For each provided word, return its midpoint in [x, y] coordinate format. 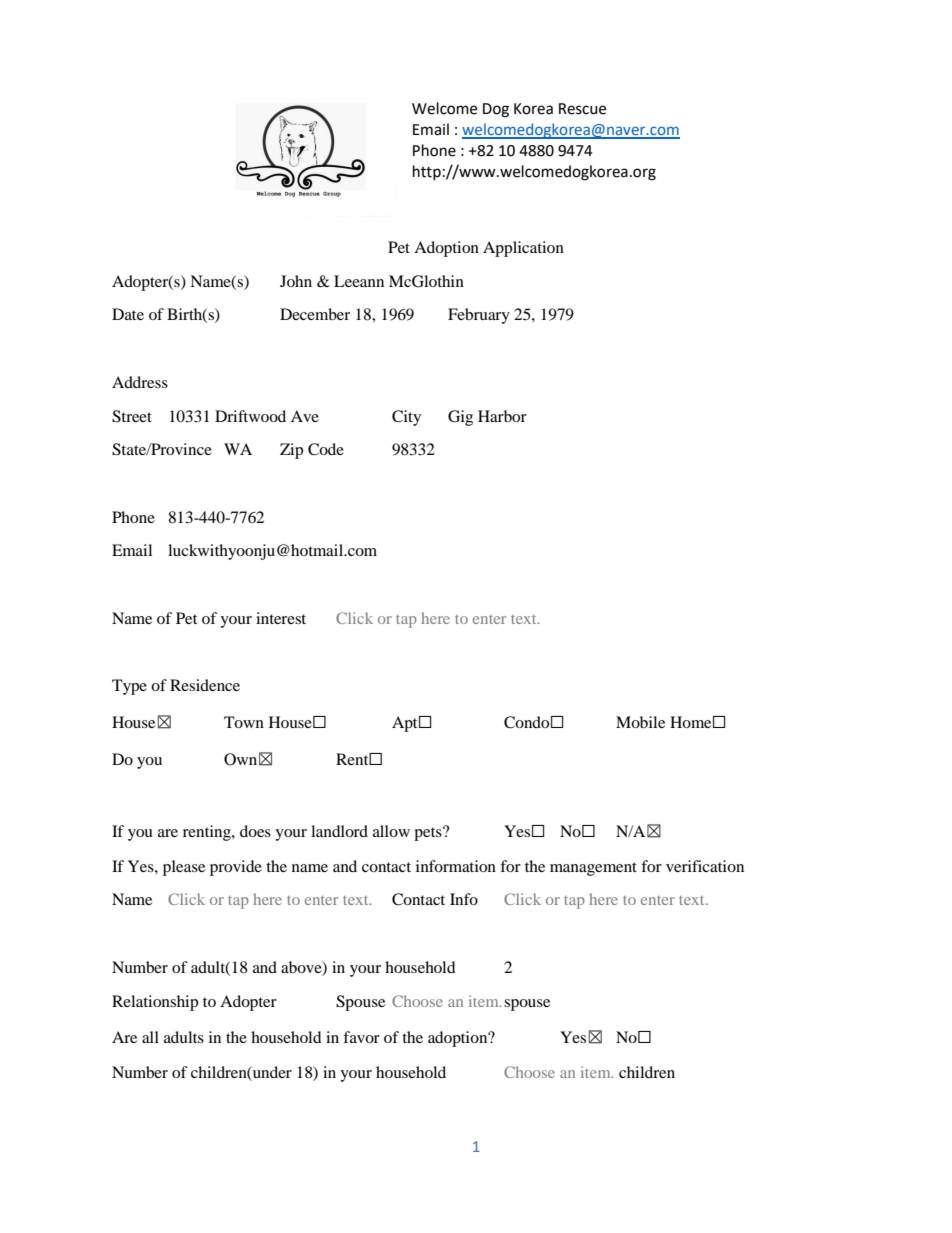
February [479, 316]
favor [361, 1037]
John [296, 281]
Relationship [155, 1003]
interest [281, 618]
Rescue [582, 109]
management [593, 869]
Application [523, 249]
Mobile [640, 722]
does [255, 831]
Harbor [502, 416]
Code [326, 449]
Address [140, 382]
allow [391, 831]
